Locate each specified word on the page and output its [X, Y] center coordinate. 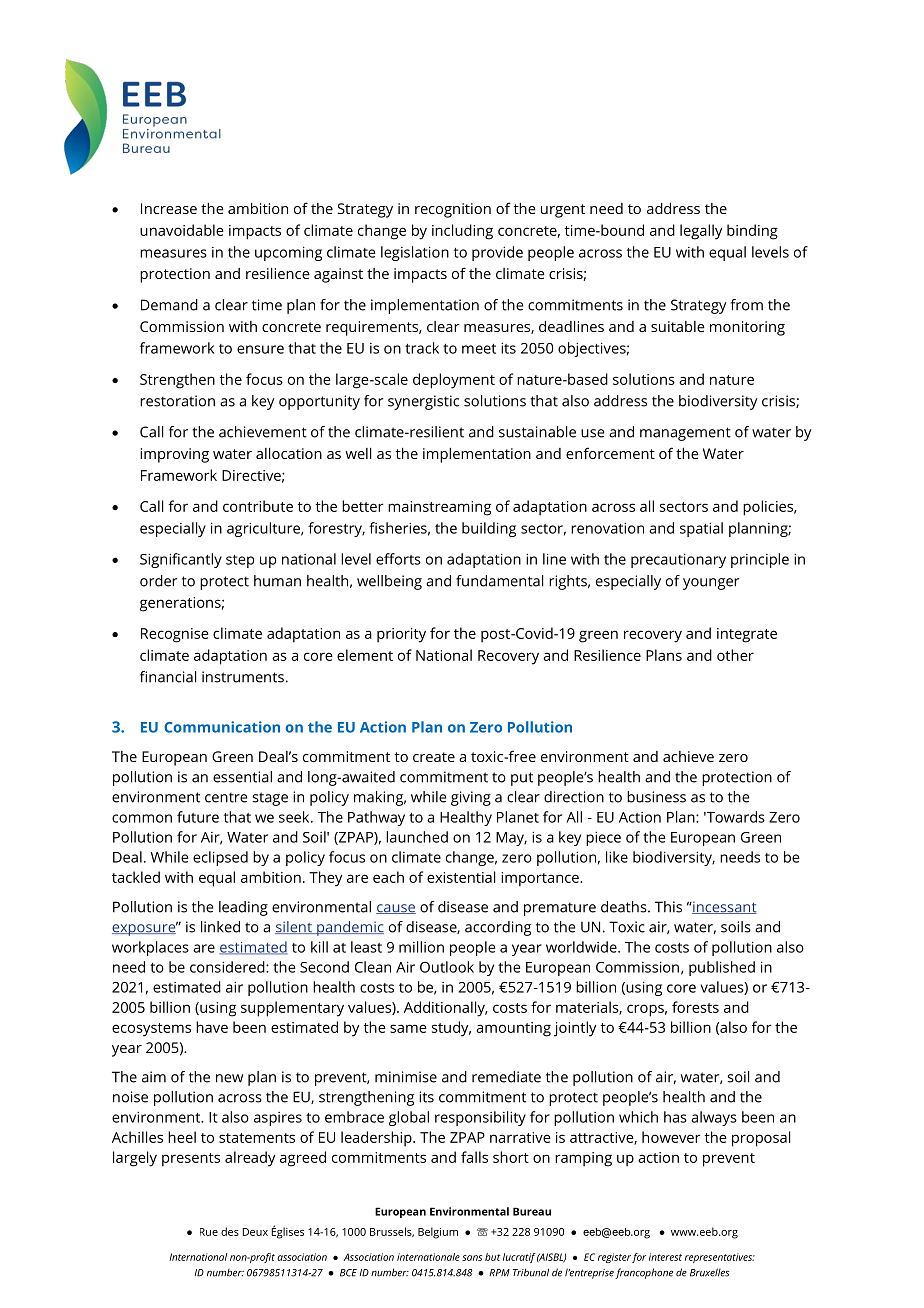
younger [711, 584]
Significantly [181, 560]
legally [701, 232]
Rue [209, 1232]
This [668, 907]
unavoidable [182, 230]
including [462, 232]
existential [461, 877]
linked [220, 927]
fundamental [500, 581]
